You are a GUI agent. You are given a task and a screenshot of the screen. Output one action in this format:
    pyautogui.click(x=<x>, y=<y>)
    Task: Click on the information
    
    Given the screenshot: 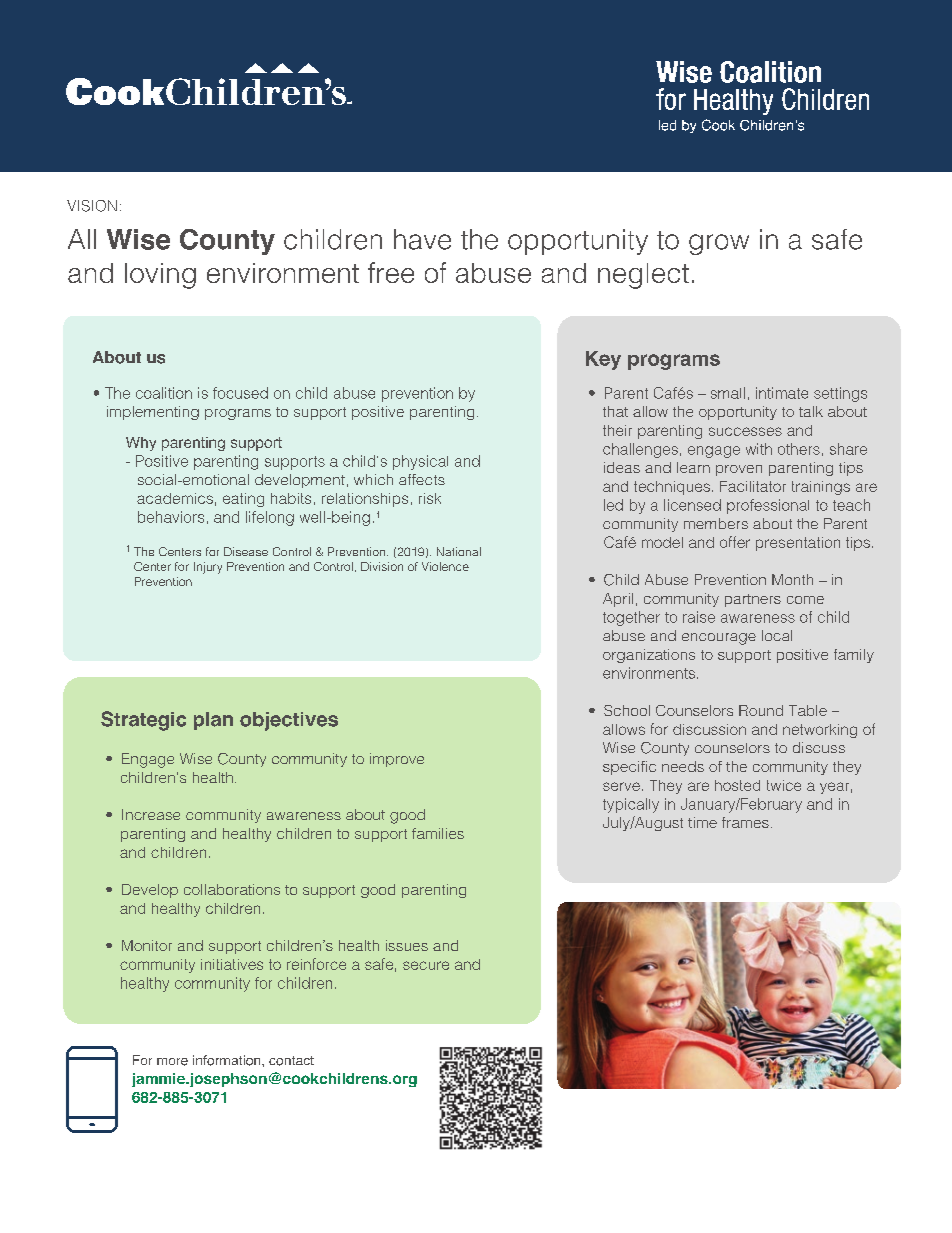 What is the action you would take?
    pyautogui.click(x=228, y=1060)
